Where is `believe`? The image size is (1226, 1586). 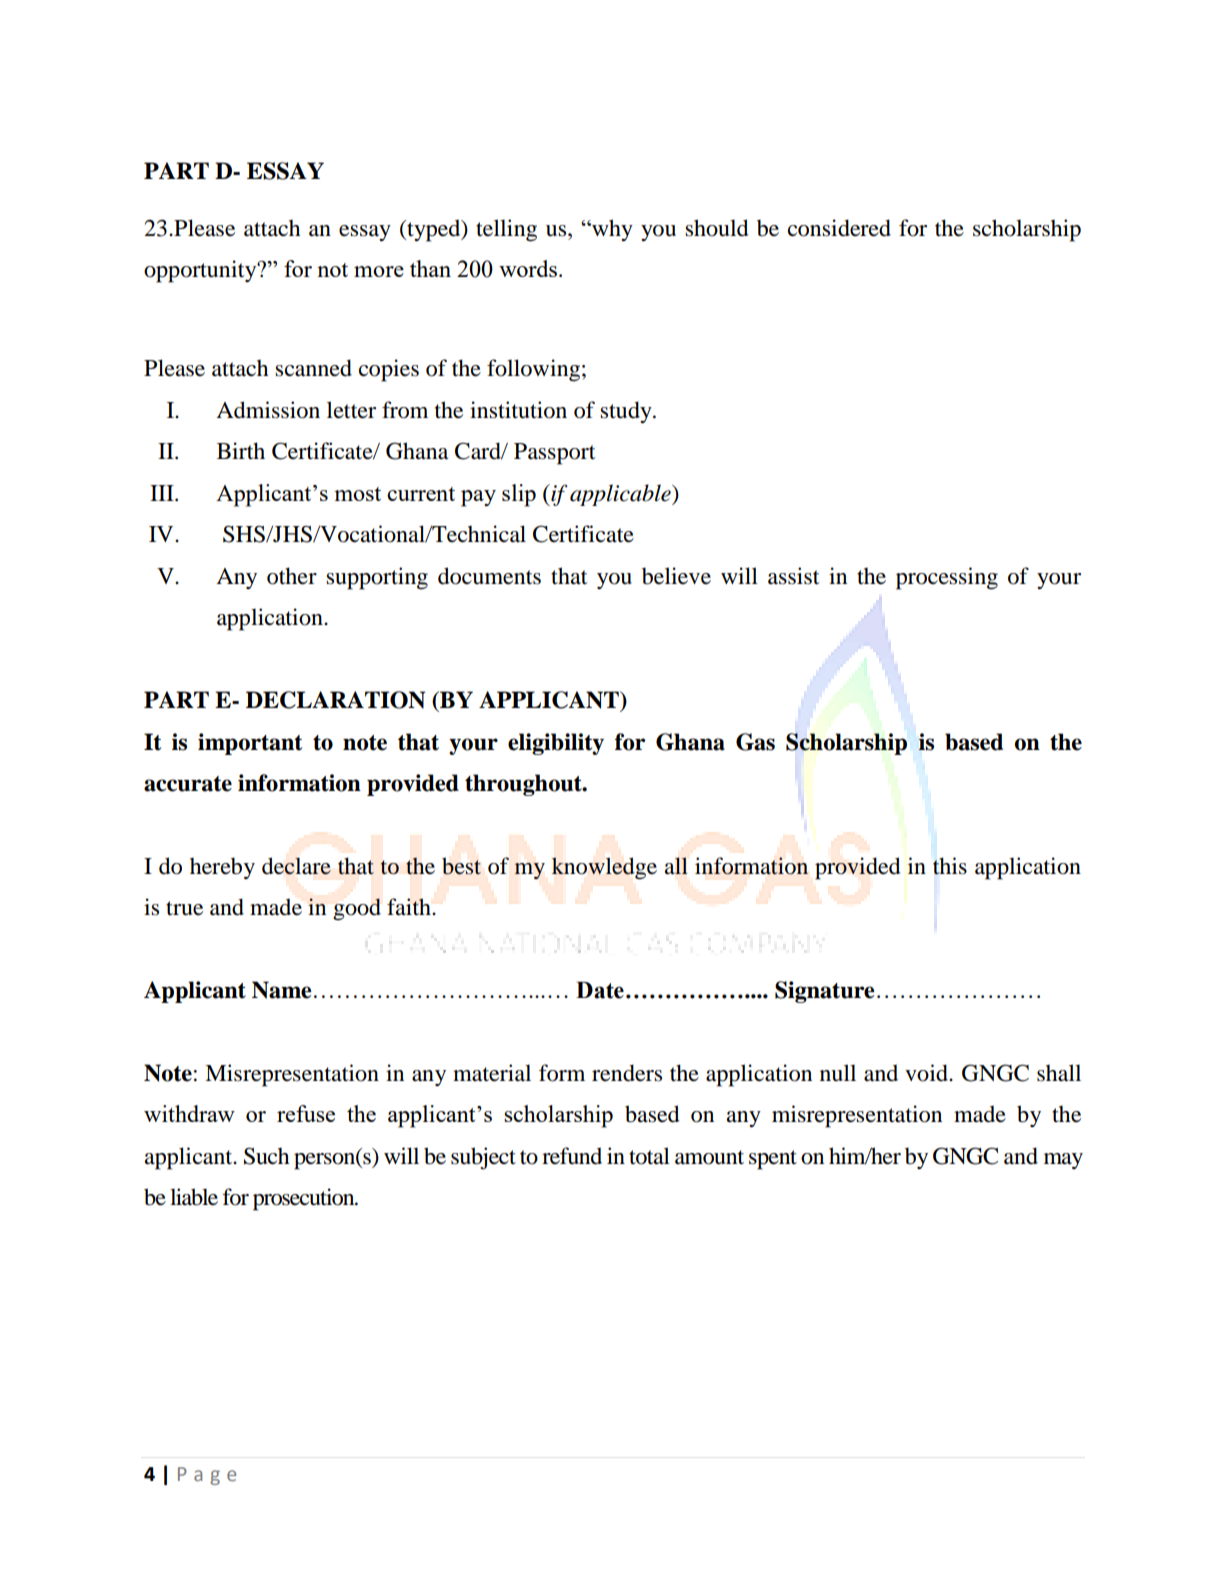 believe is located at coordinates (676, 576).
